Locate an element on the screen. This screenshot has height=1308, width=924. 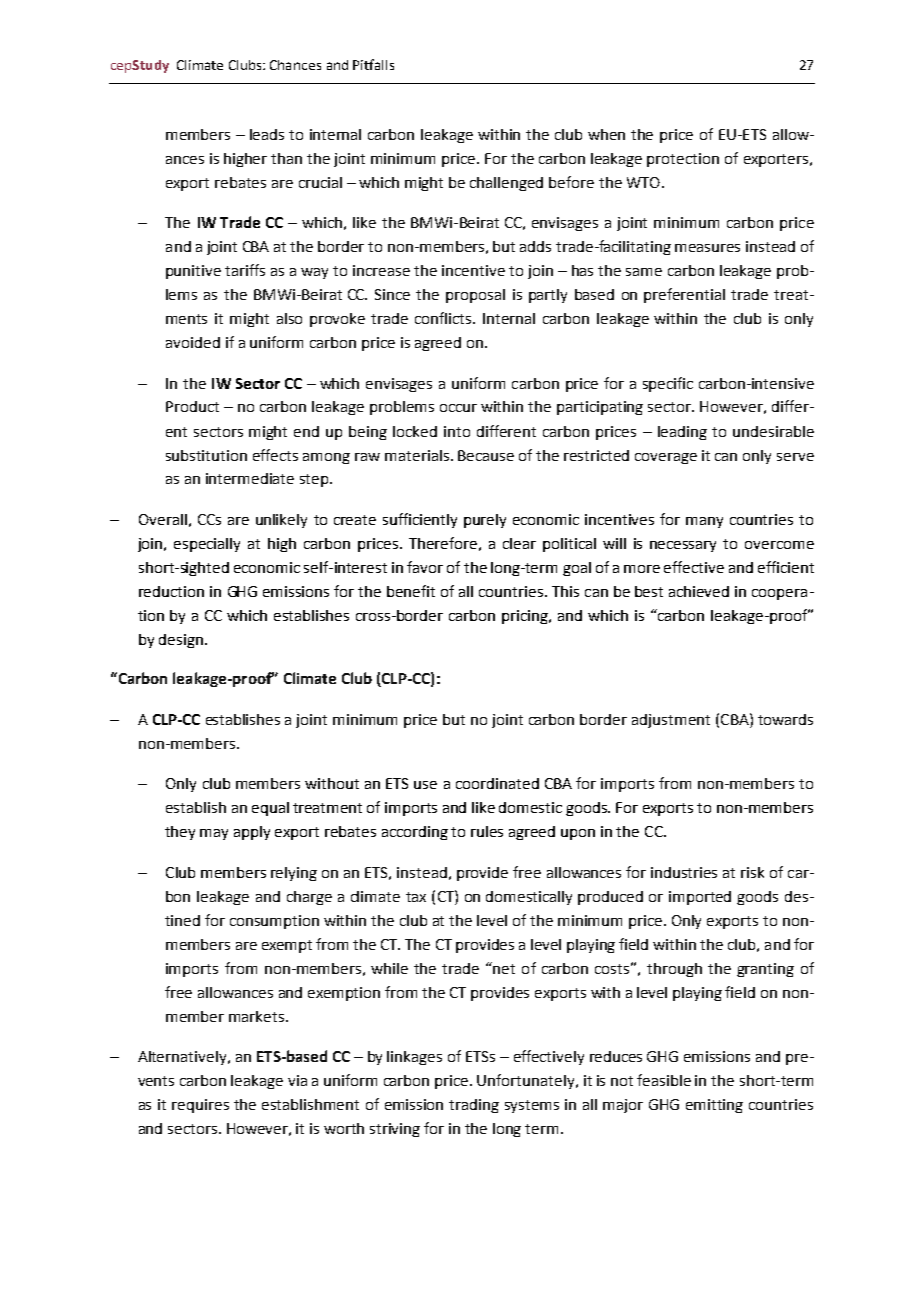
especially is located at coordinates (207, 545).
